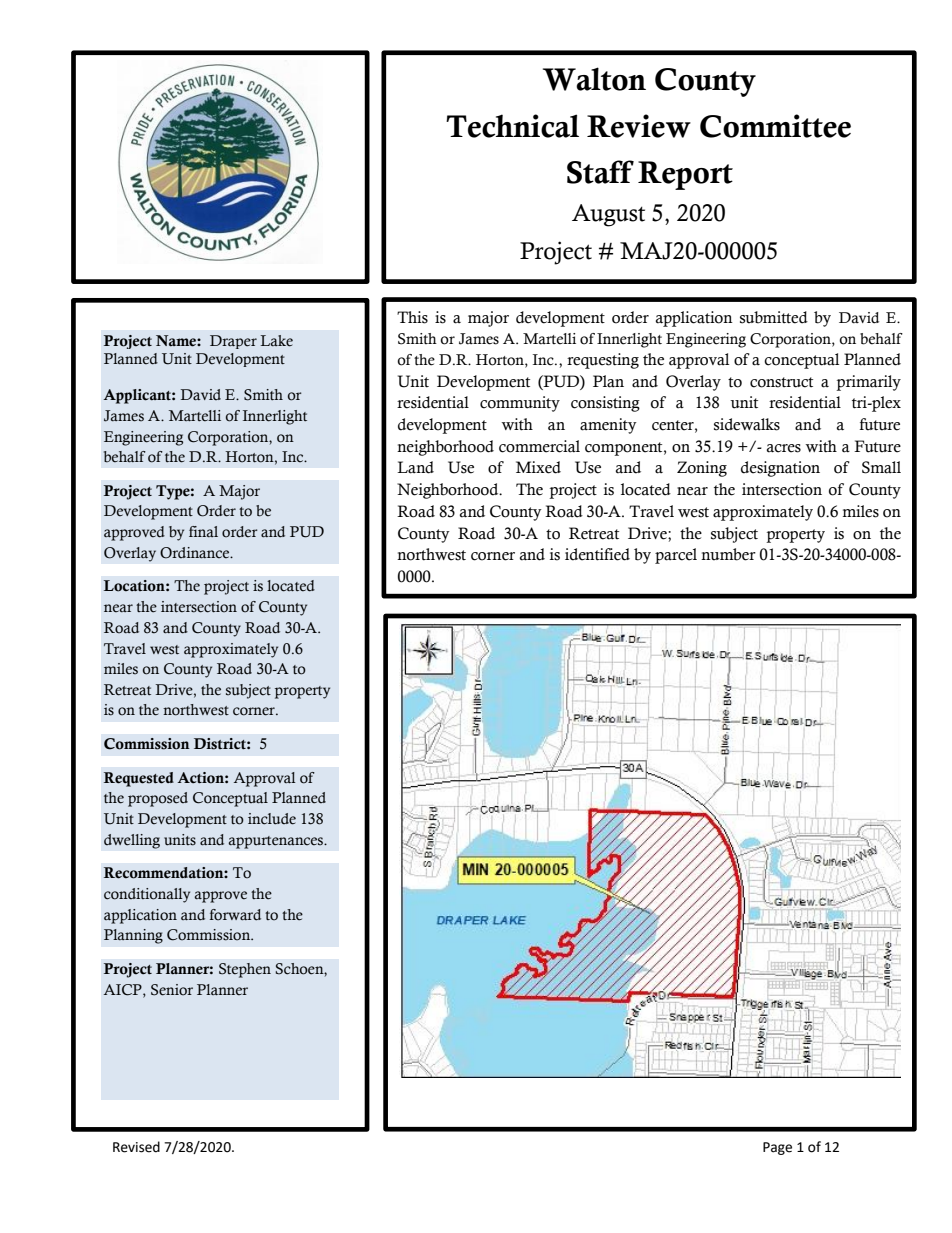  Describe the element at coordinates (196, 553) in the document. I see `Ordinance` at that location.
